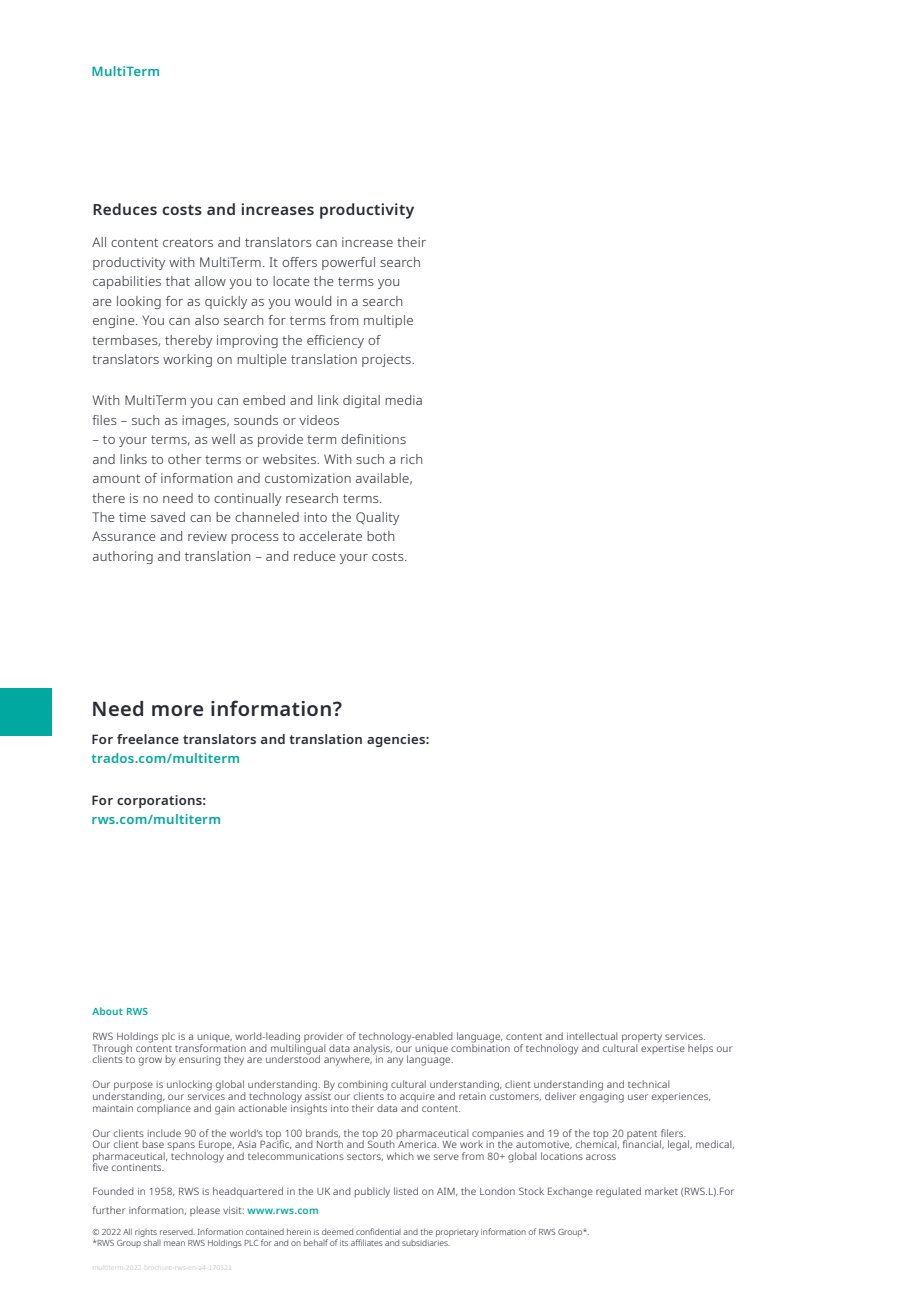 Image resolution: width=924 pixels, height=1308 pixels. I want to click on projects, so click(387, 360).
